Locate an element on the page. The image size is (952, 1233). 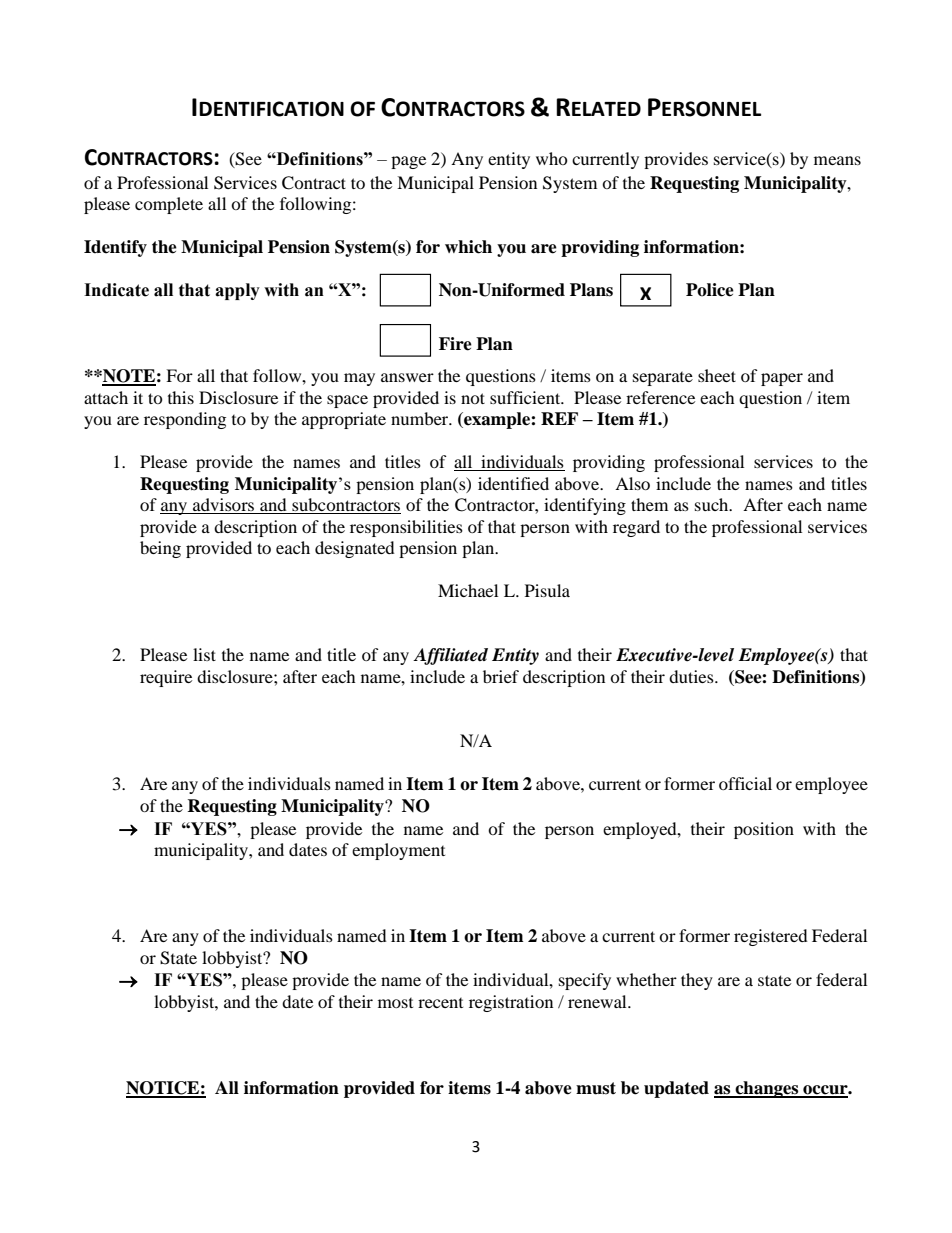
this is located at coordinates (181, 397).
